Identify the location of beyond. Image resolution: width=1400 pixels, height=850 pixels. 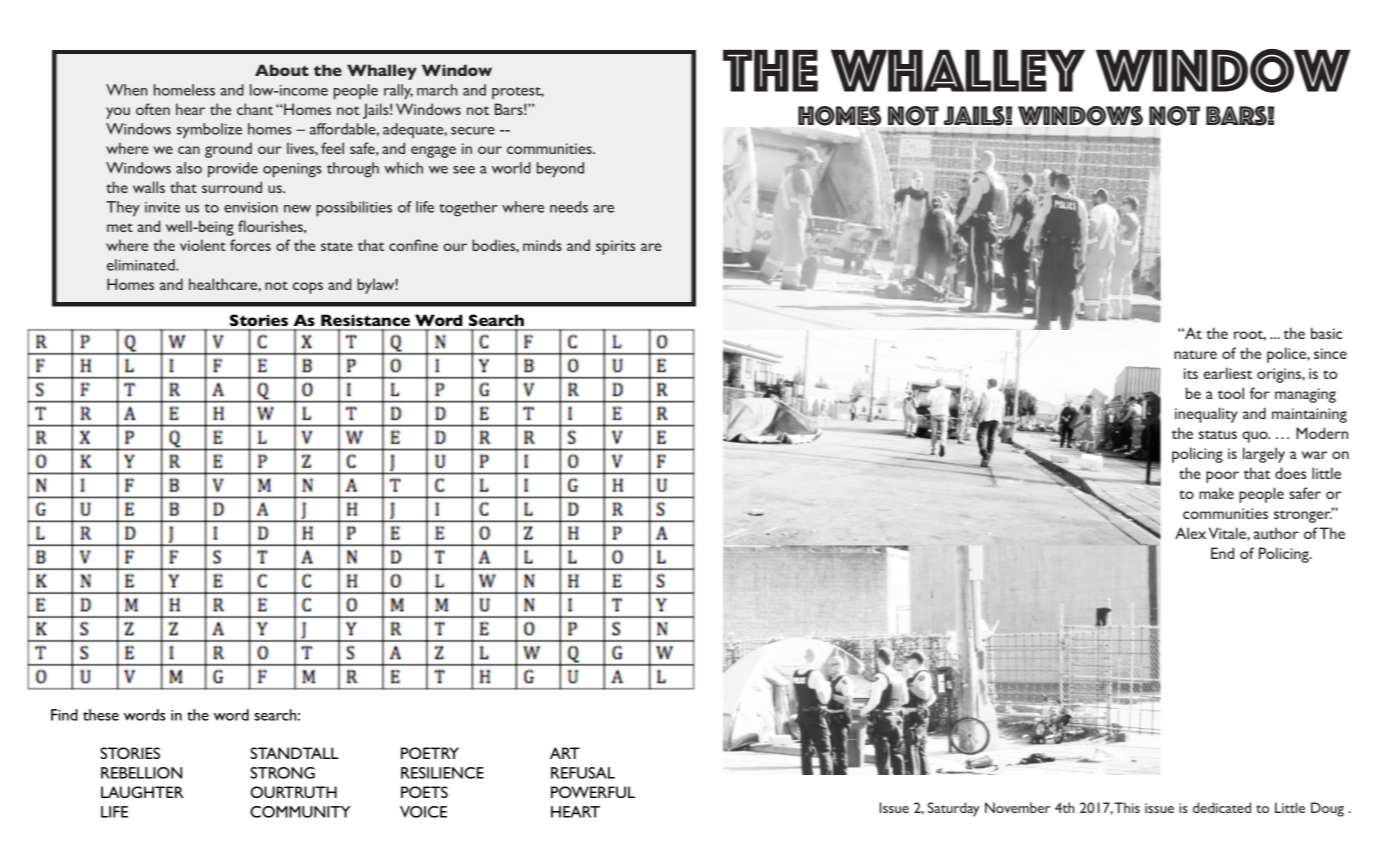
(560, 170).
